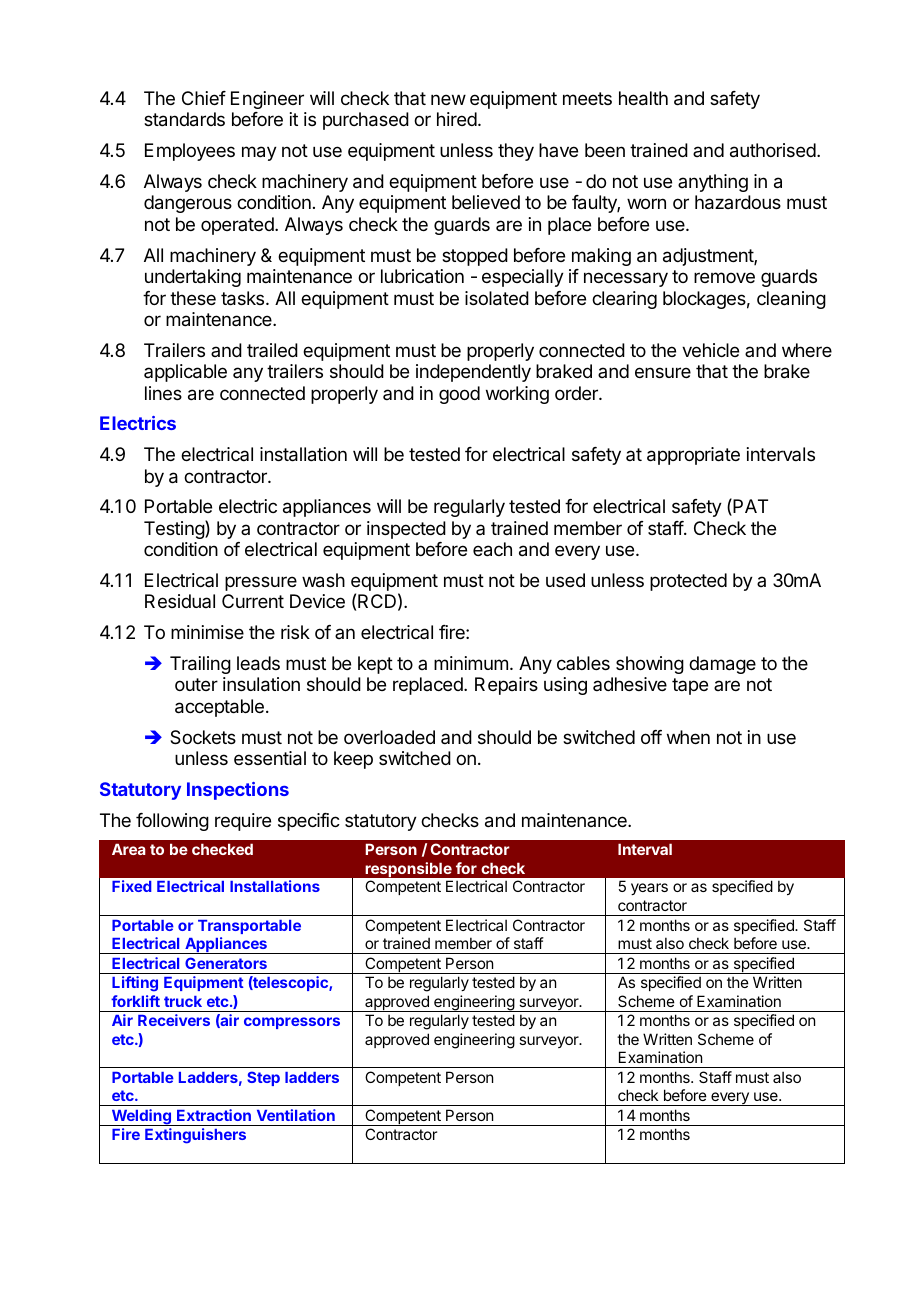  I want to click on vehicle, so click(710, 350).
